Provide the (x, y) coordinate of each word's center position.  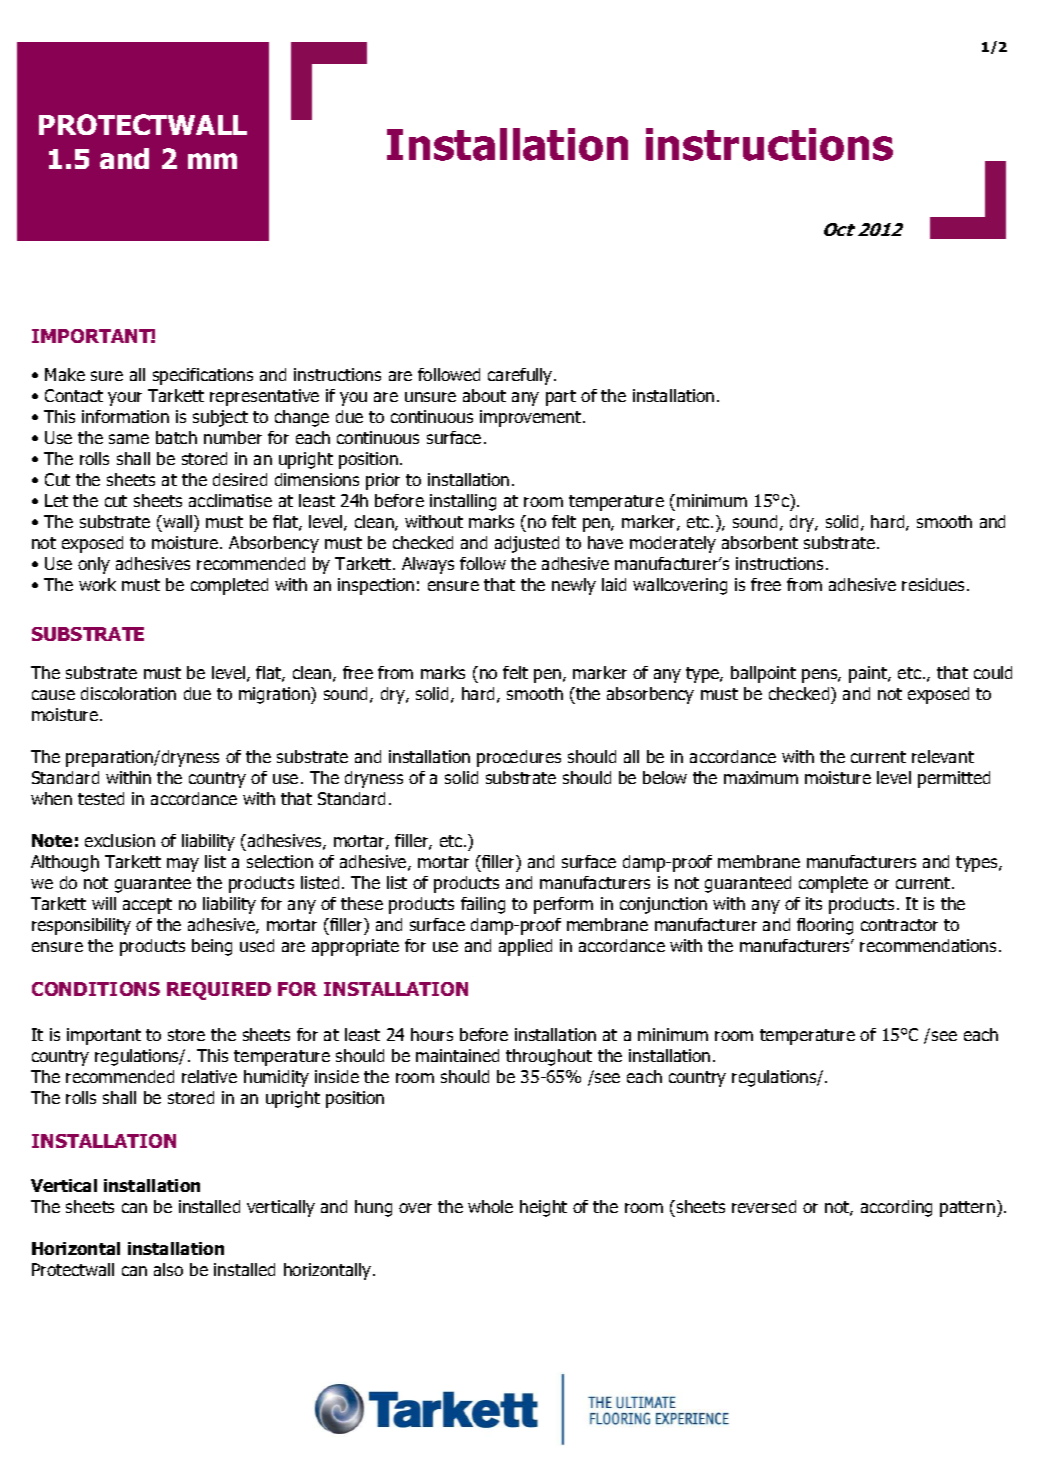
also (168, 1269)
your (125, 399)
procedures (519, 758)
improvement (532, 418)
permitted (954, 779)
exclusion (120, 840)
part (561, 398)
